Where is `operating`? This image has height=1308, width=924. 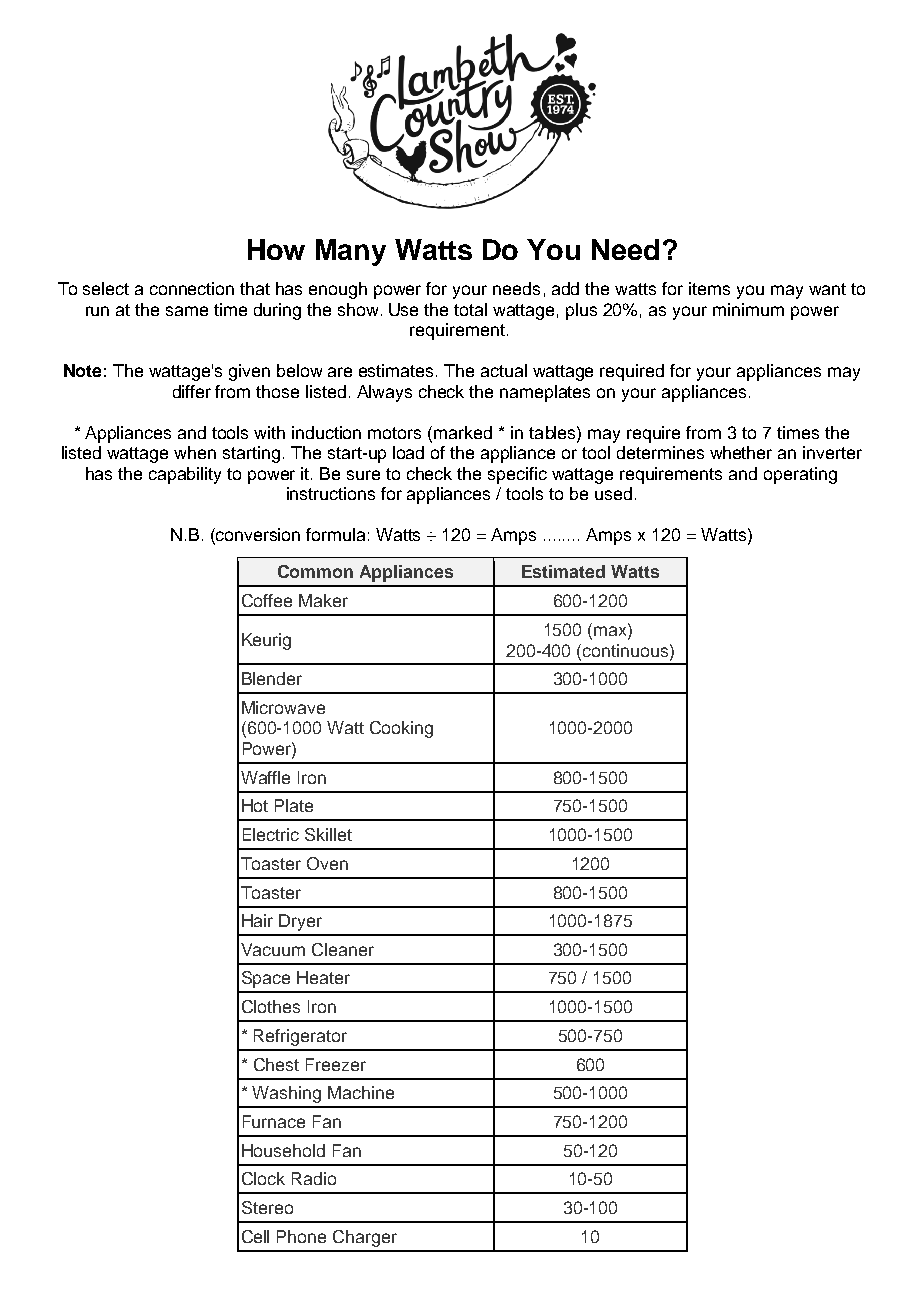
operating is located at coordinates (800, 475).
